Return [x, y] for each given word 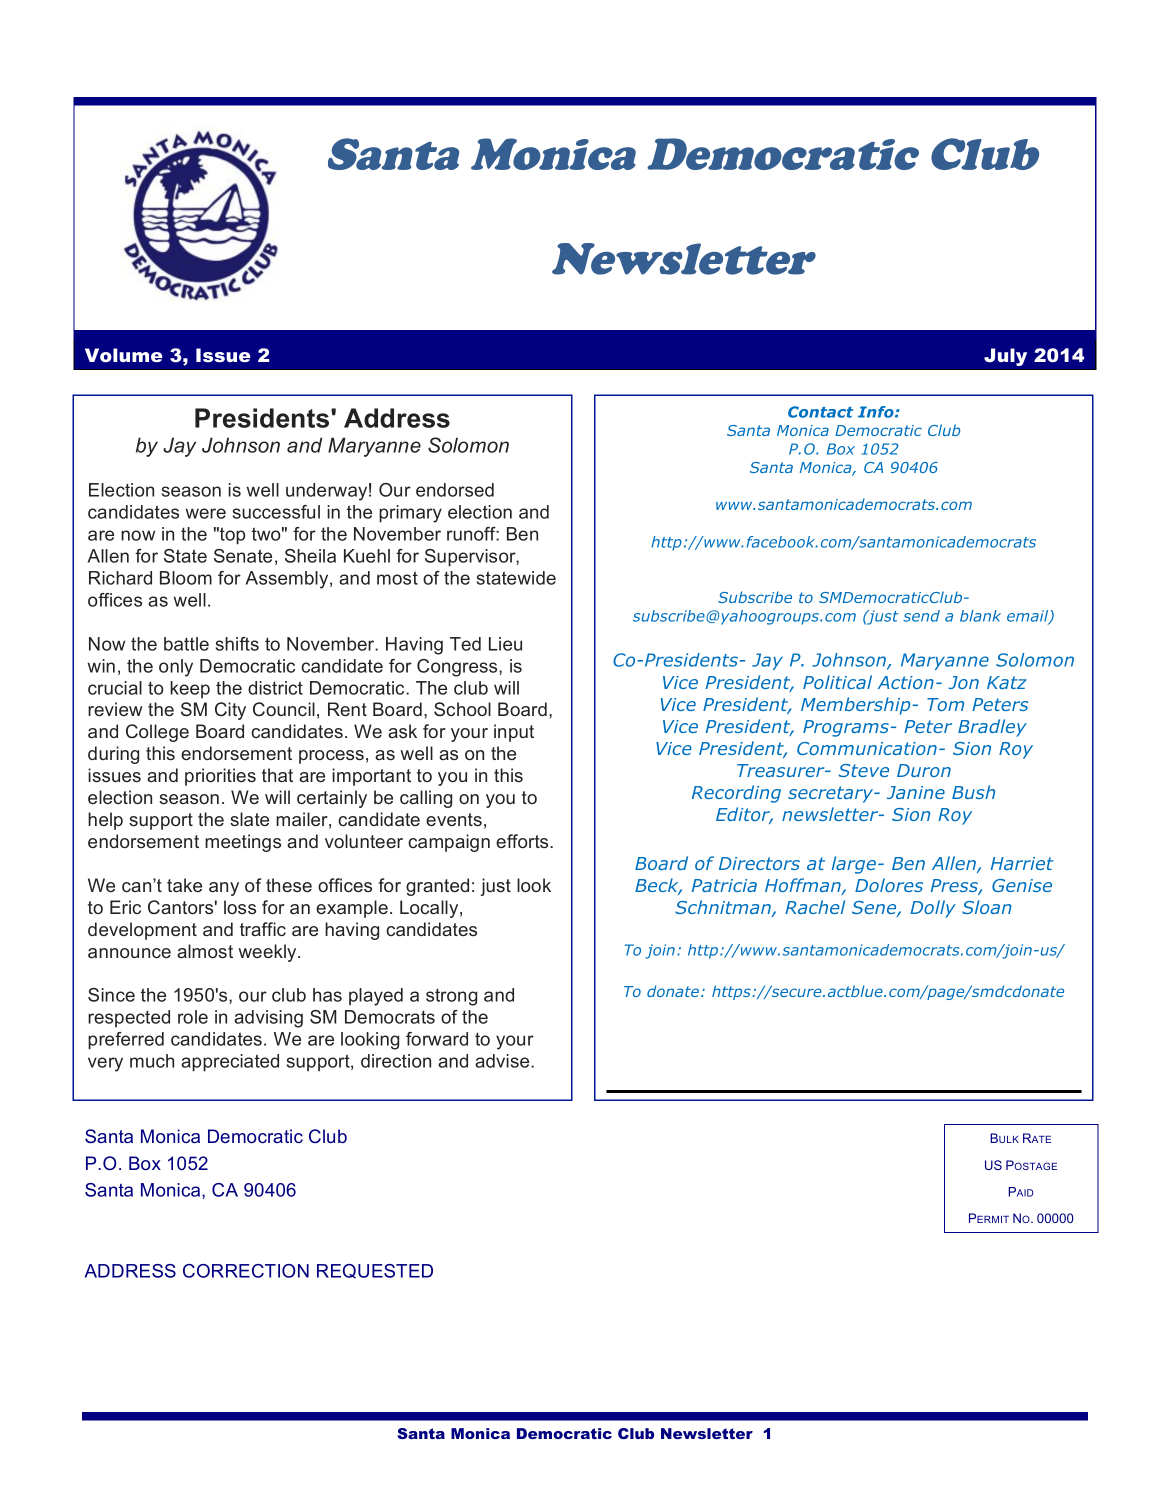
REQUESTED [375, 1271]
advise [503, 1061]
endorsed [455, 490]
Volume [124, 355]
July [1005, 357]
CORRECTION [246, 1271]
